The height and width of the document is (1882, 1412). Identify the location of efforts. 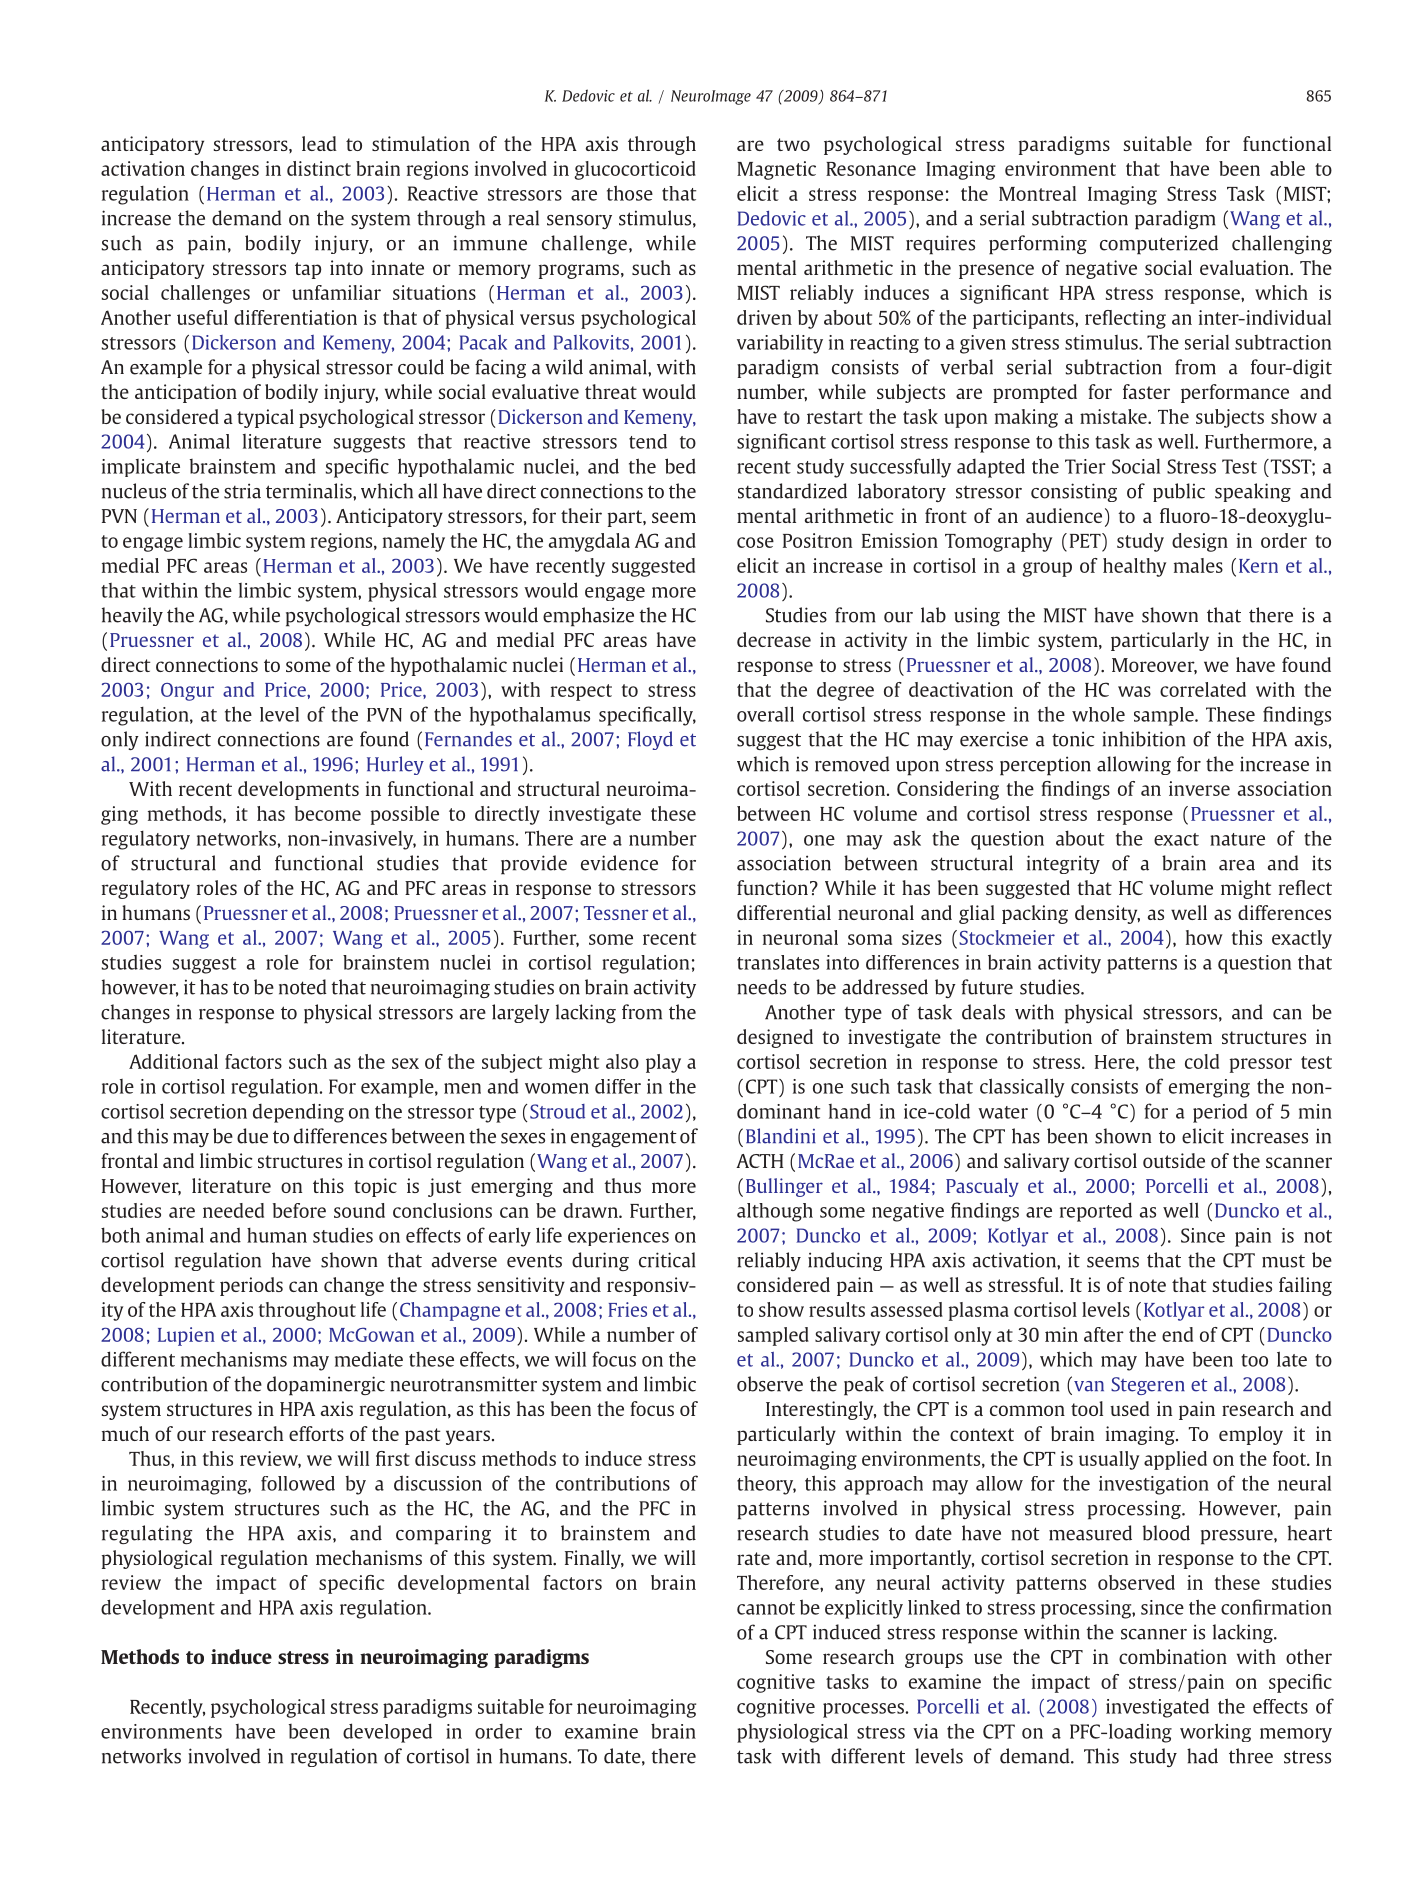
(316, 1433).
